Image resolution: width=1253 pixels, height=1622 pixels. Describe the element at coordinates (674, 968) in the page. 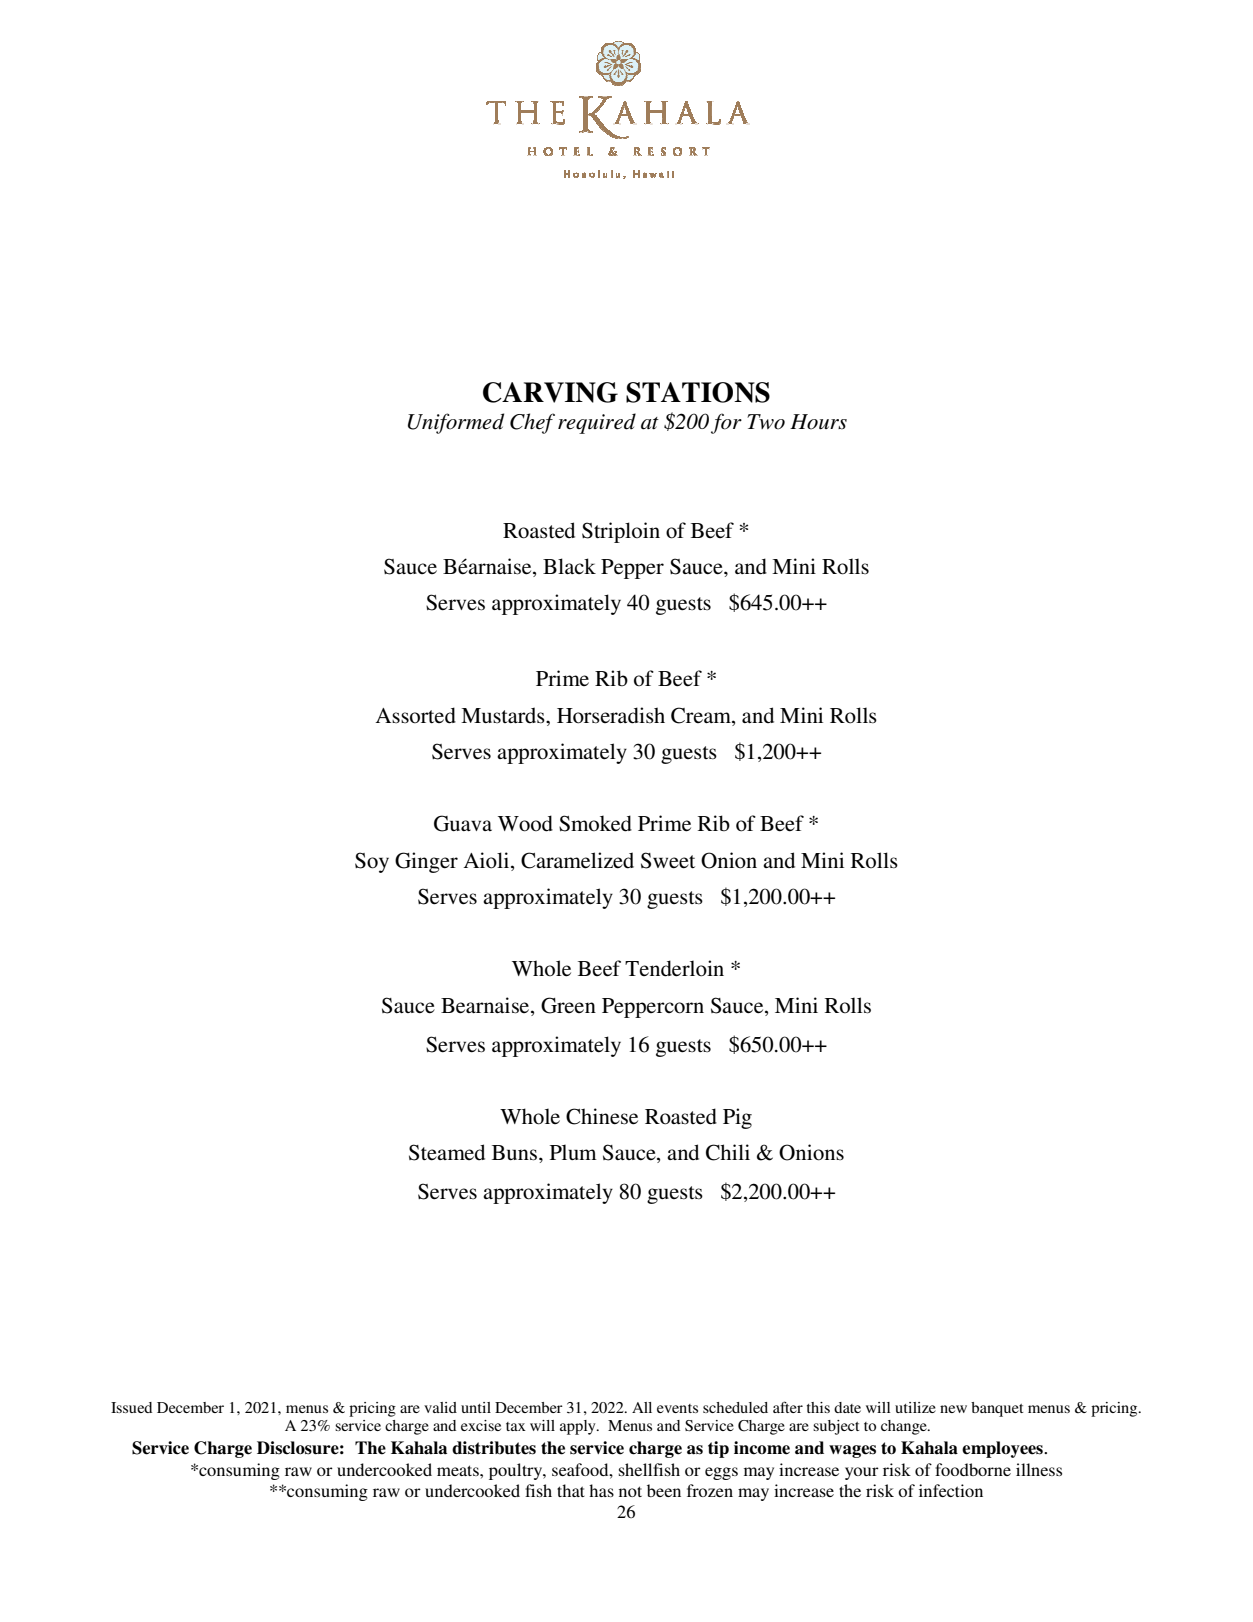

I see `Tenderloin` at that location.
